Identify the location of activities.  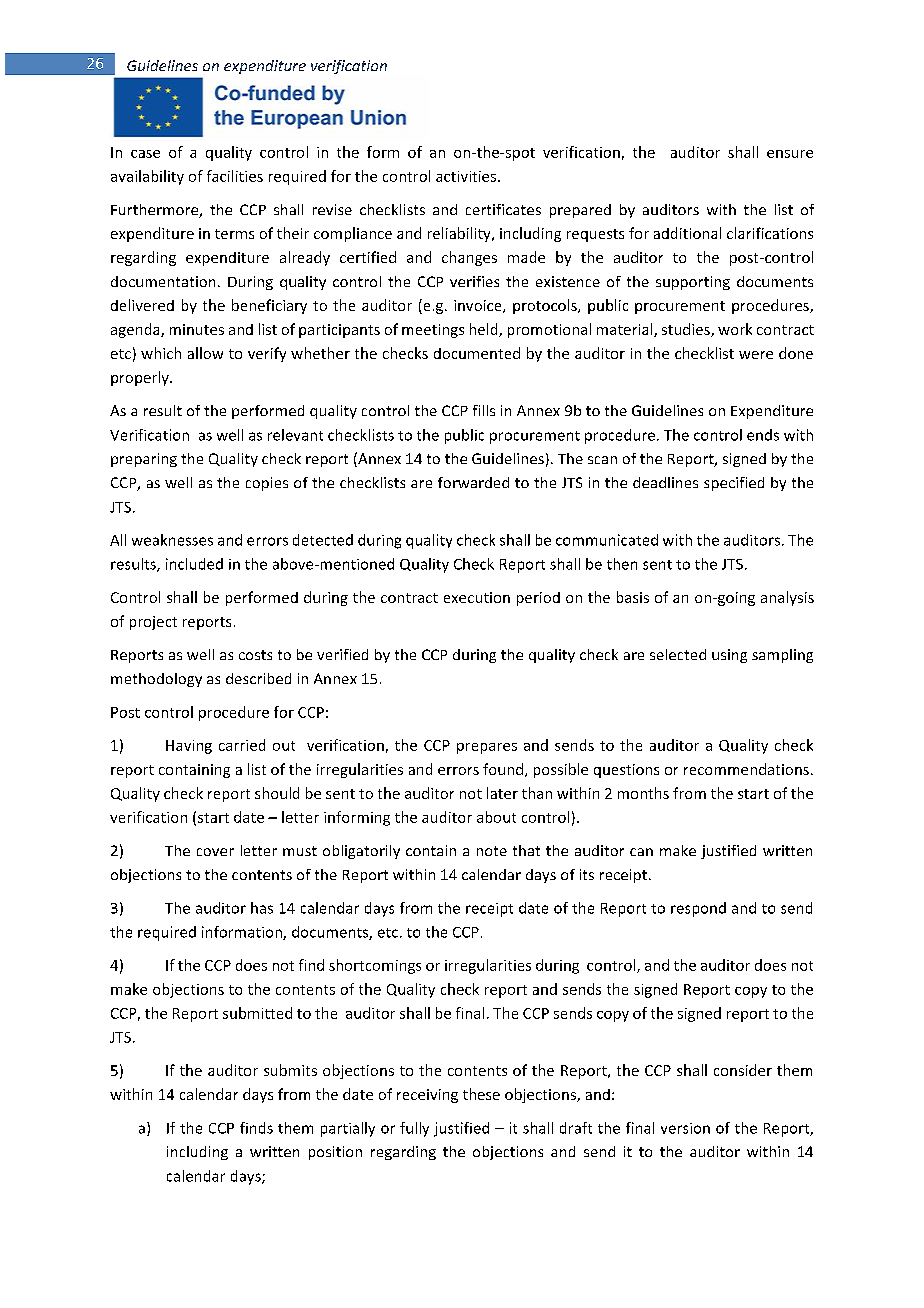
(467, 176).
